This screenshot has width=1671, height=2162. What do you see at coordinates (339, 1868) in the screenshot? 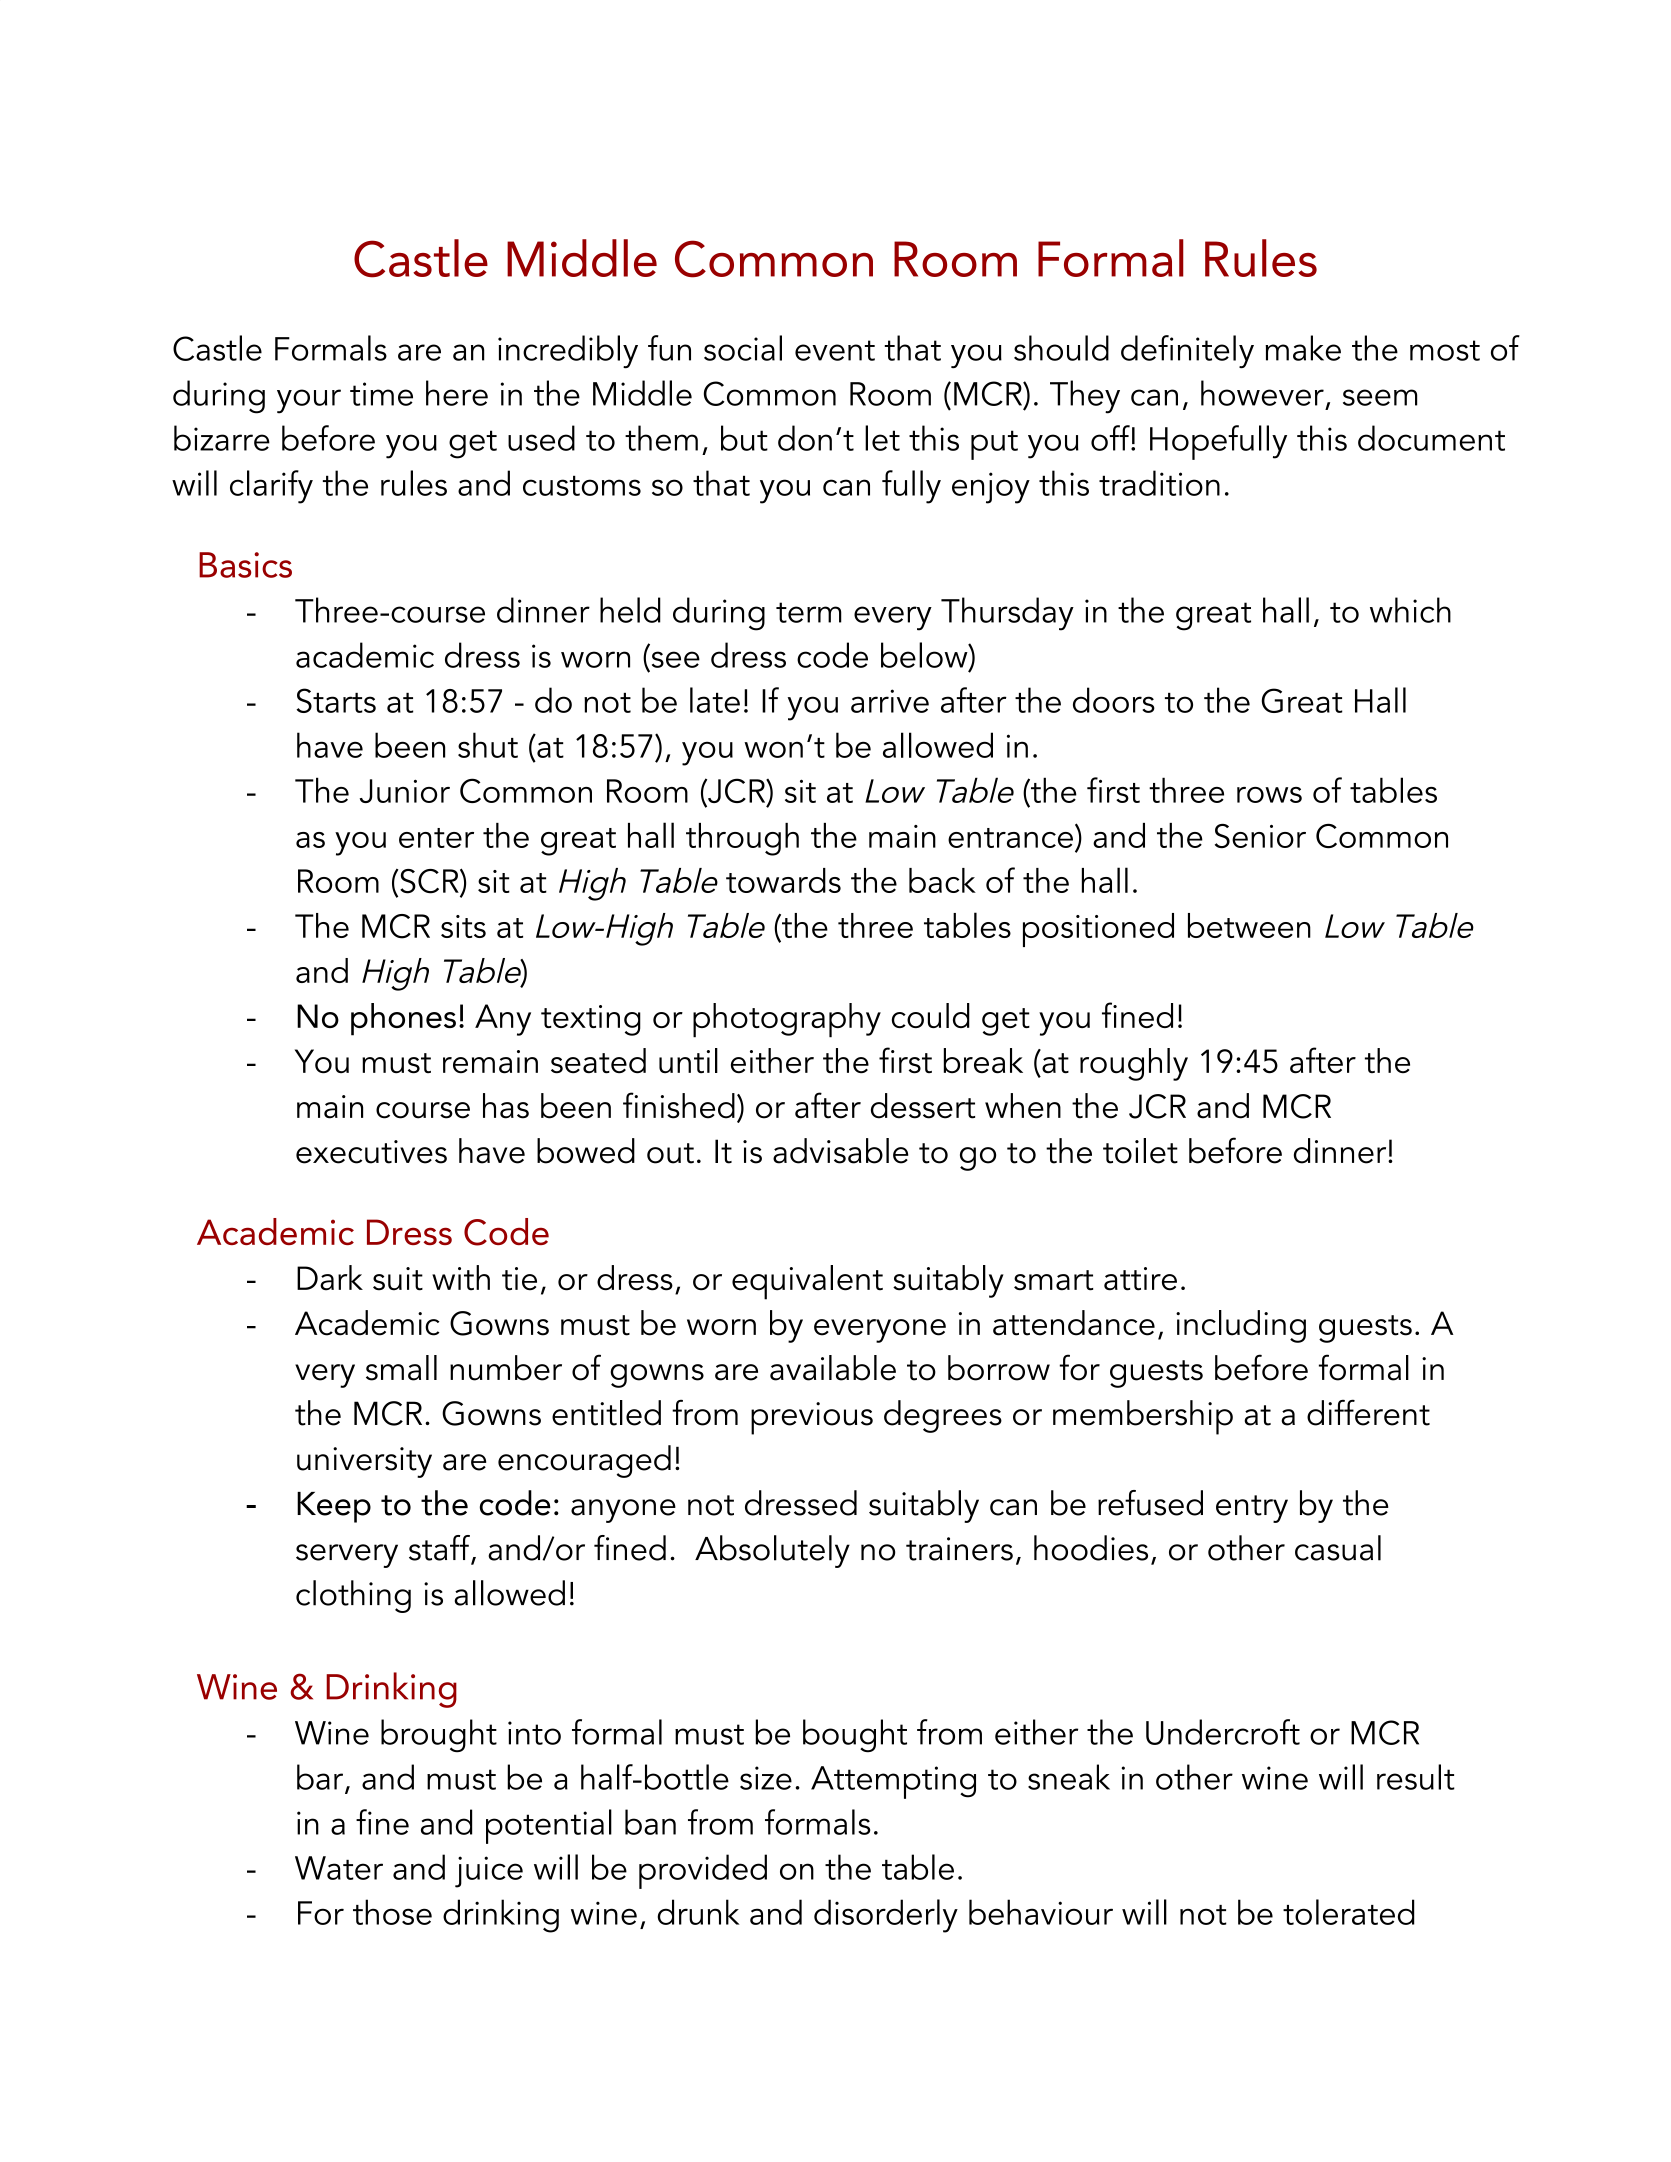
I see `Water` at bounding box center [339, 1868].
